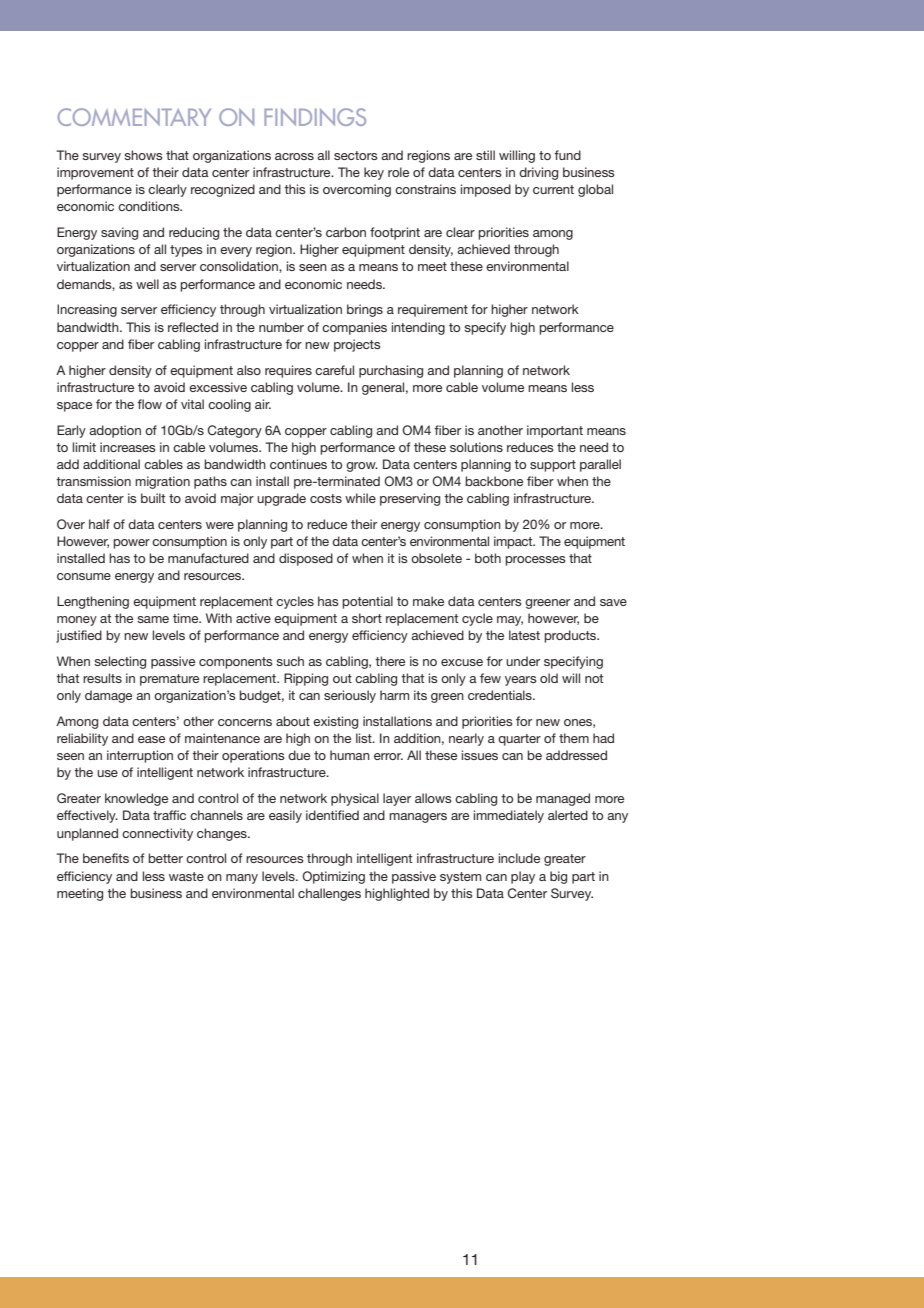 The width and height of the image is (924, 1308). Describe the element at coordinates (143, 155) in the image. I see `shows` at that location.
